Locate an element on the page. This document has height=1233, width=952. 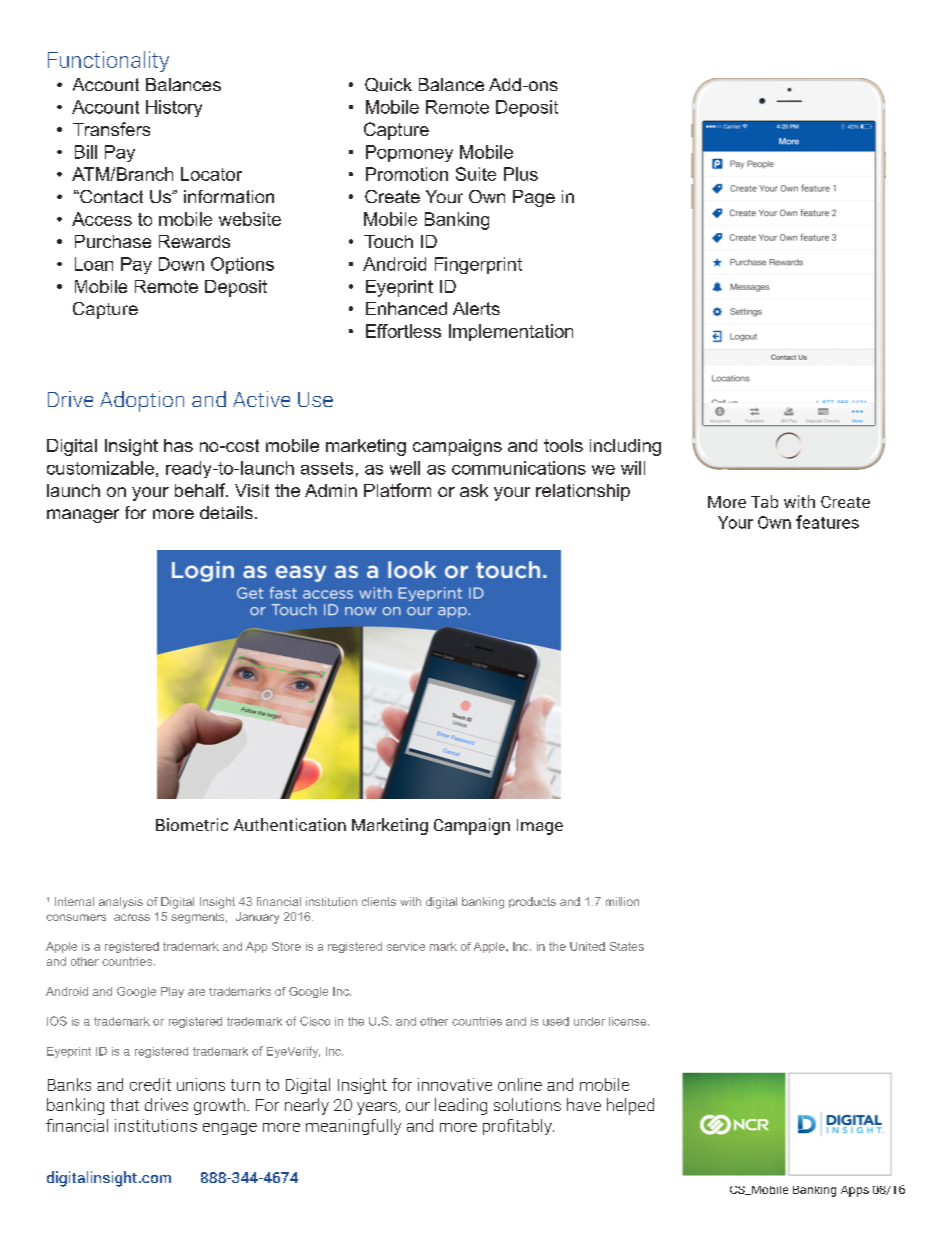
Quick is located at coordinates (388, 85).
